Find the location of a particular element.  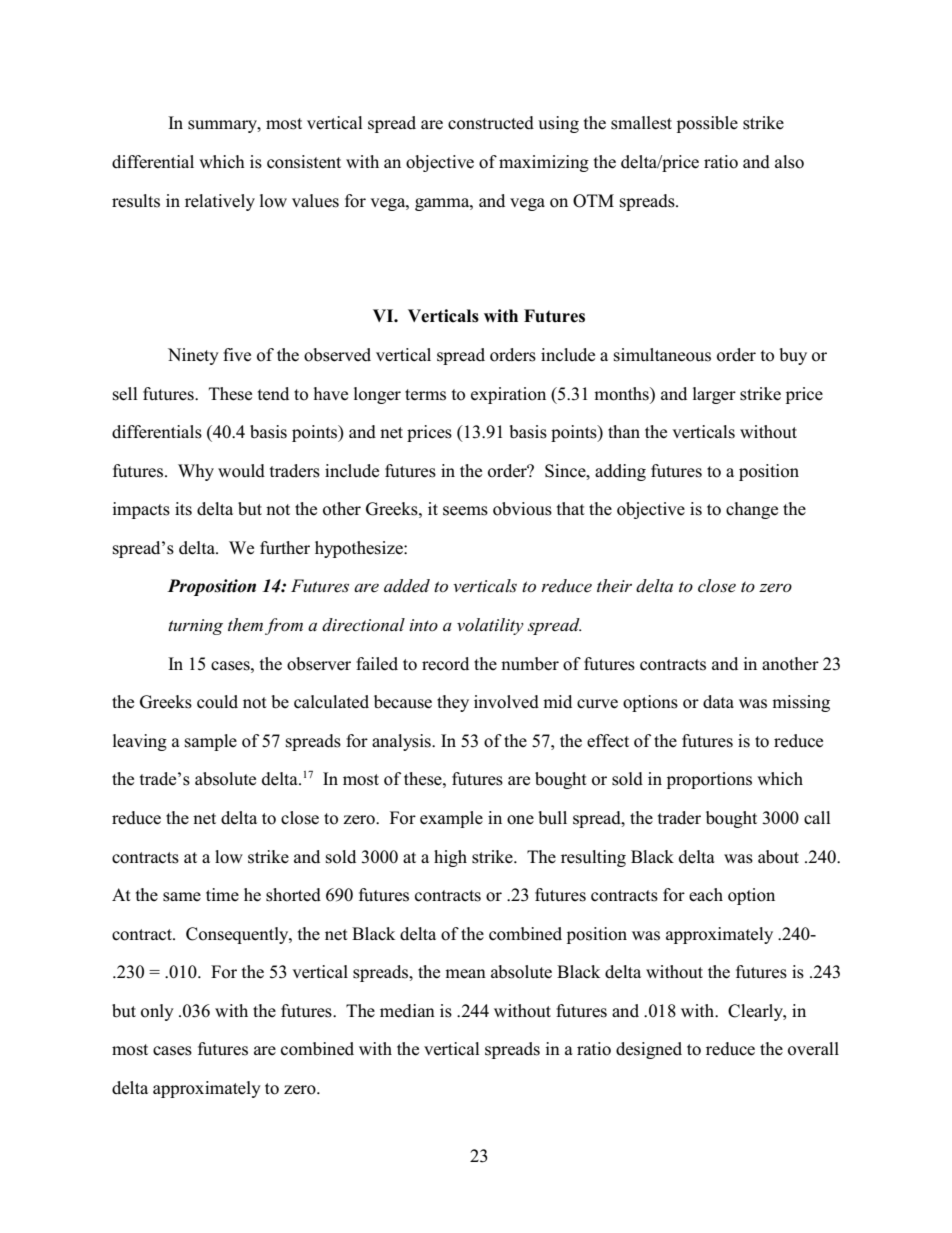

Ninety is located at coordinates (193, 356).
